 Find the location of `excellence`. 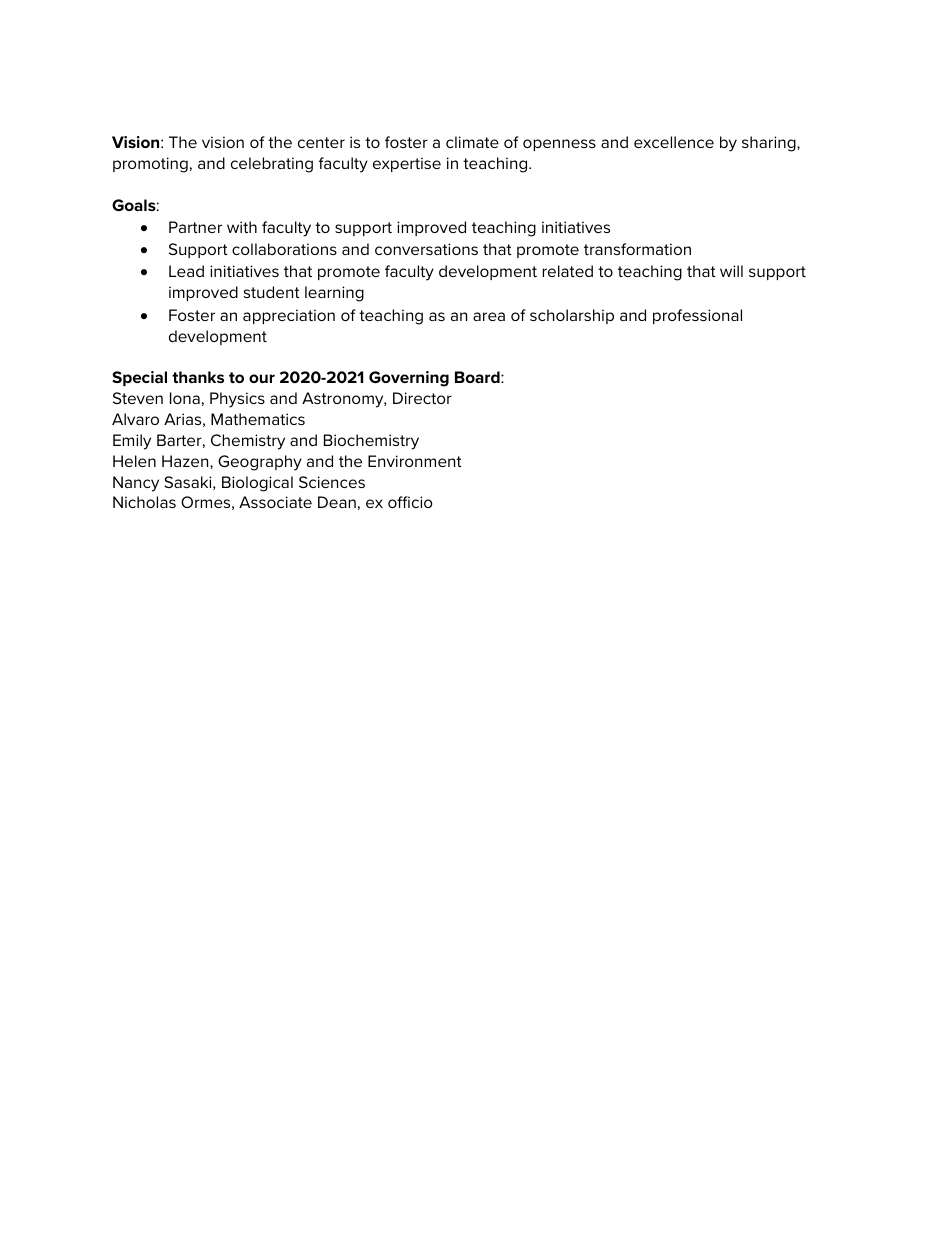

excellence is located at coordinates (674, 142).
